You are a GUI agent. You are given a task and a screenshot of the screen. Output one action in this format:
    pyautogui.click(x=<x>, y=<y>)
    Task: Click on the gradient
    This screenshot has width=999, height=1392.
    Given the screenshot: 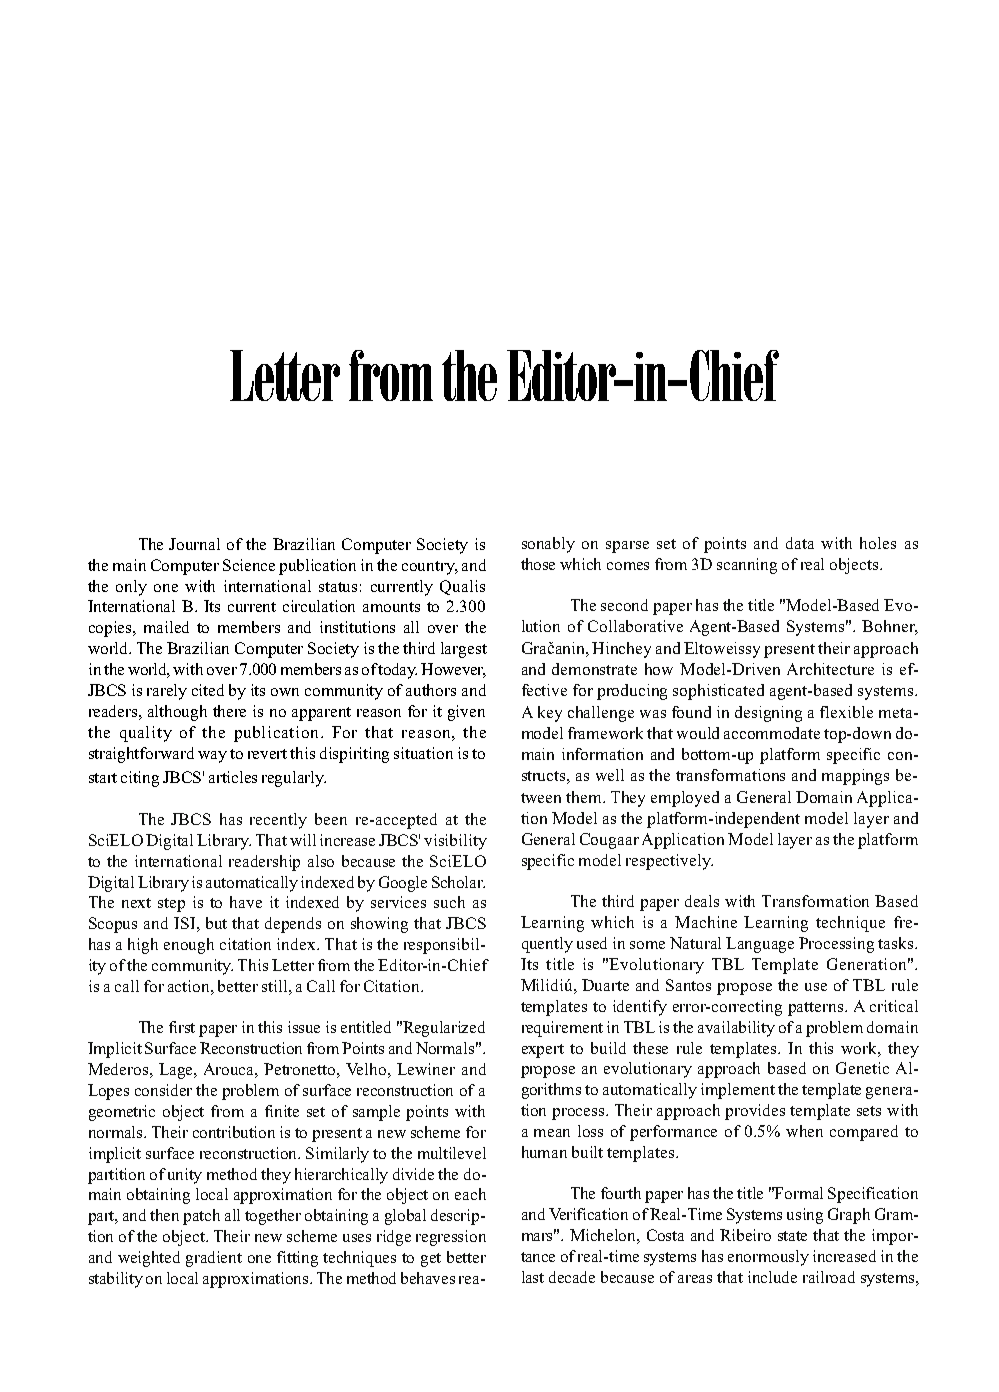 What is the action you would take?
    pyautogui.click(x=214, y=1259)
